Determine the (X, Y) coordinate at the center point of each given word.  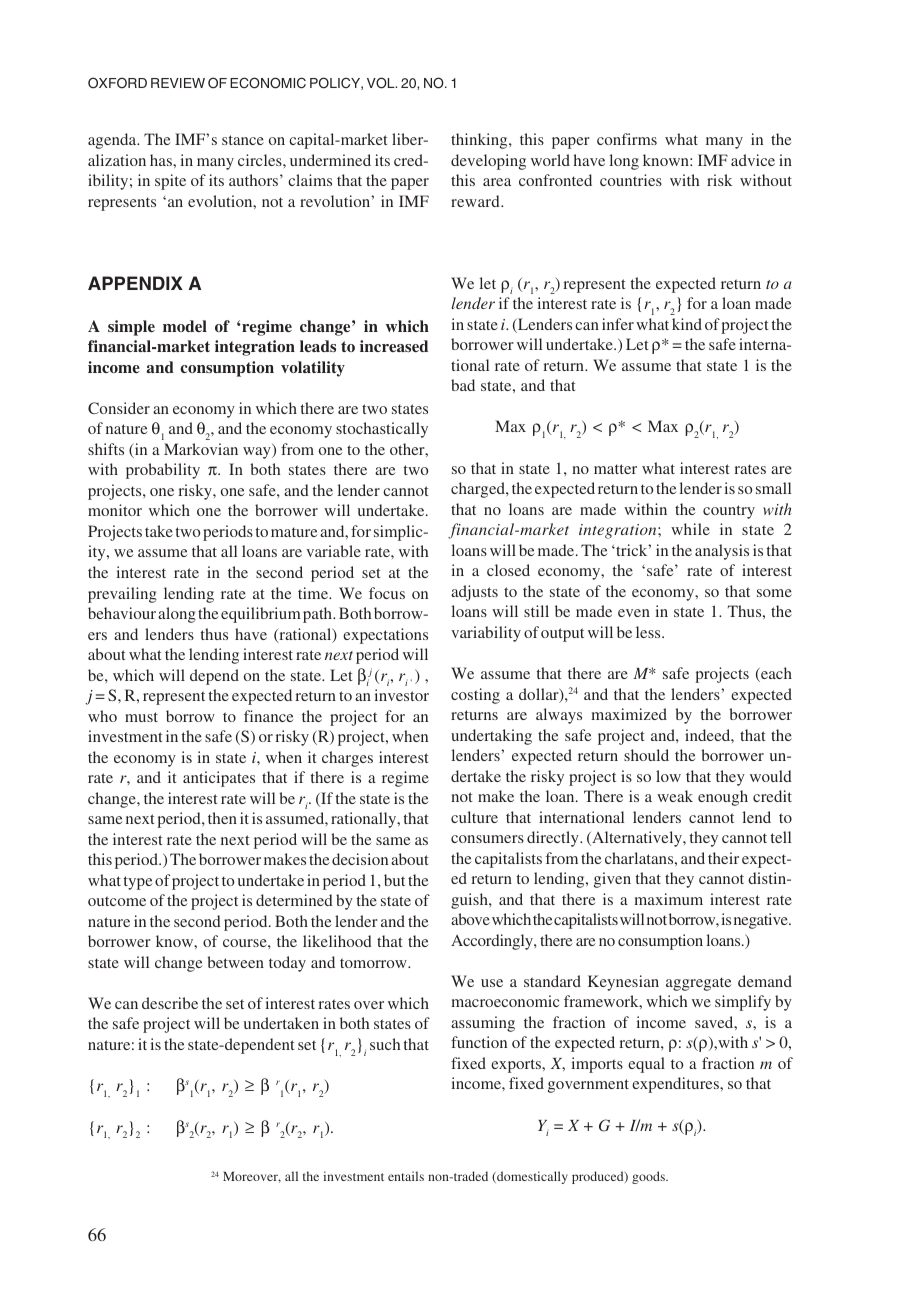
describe (170, 1003)
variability (486, 634)
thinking (480, 141)
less (649, 632)
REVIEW (178, 83)
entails (406, 1176)
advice (753, 160)
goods (649, 1177)
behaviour (122, 613)
